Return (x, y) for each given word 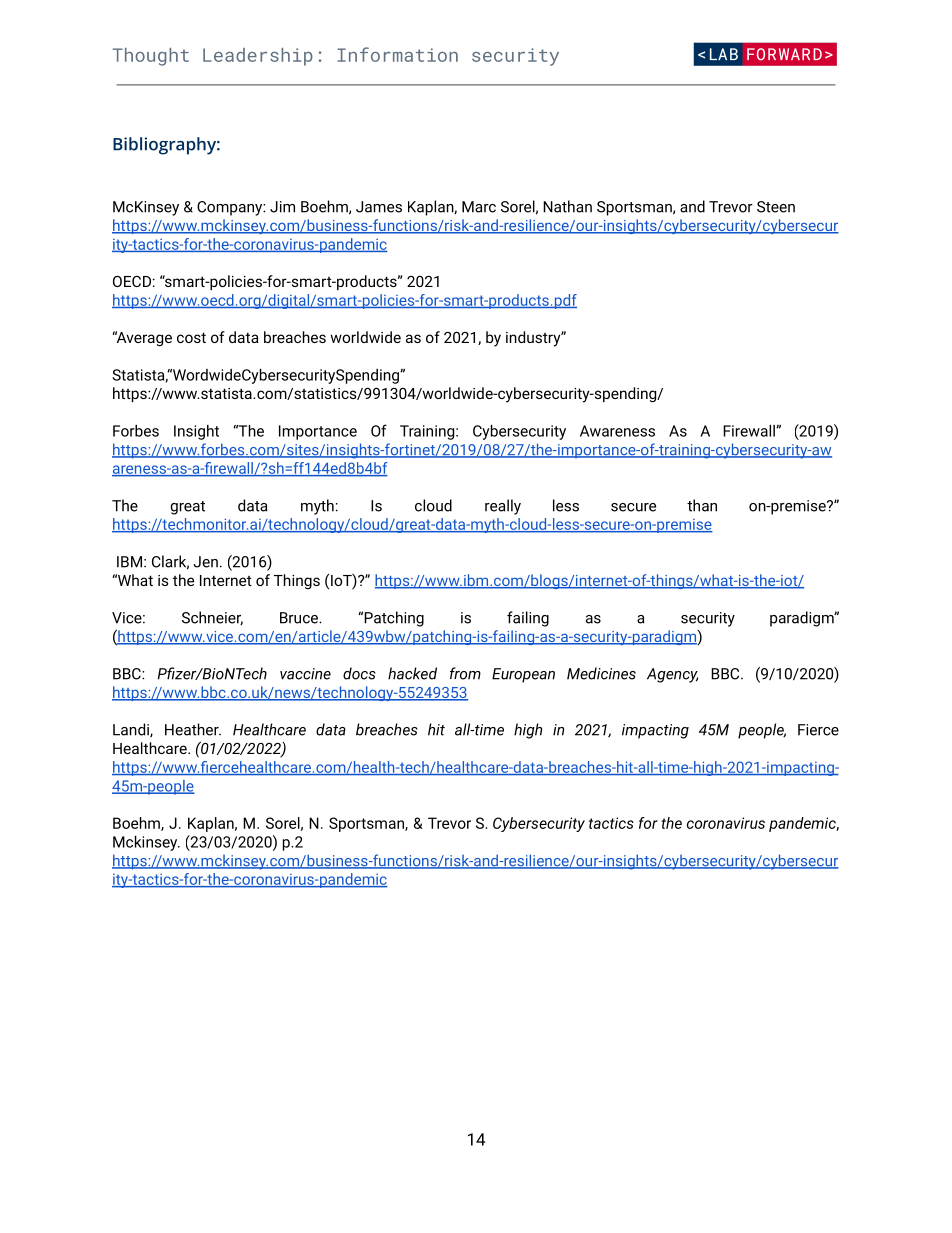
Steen (776, 207)
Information (397, 54)
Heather (193, 729)
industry (534, 339)
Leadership (258, 57)
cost (191, 337)
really (503, 507)
